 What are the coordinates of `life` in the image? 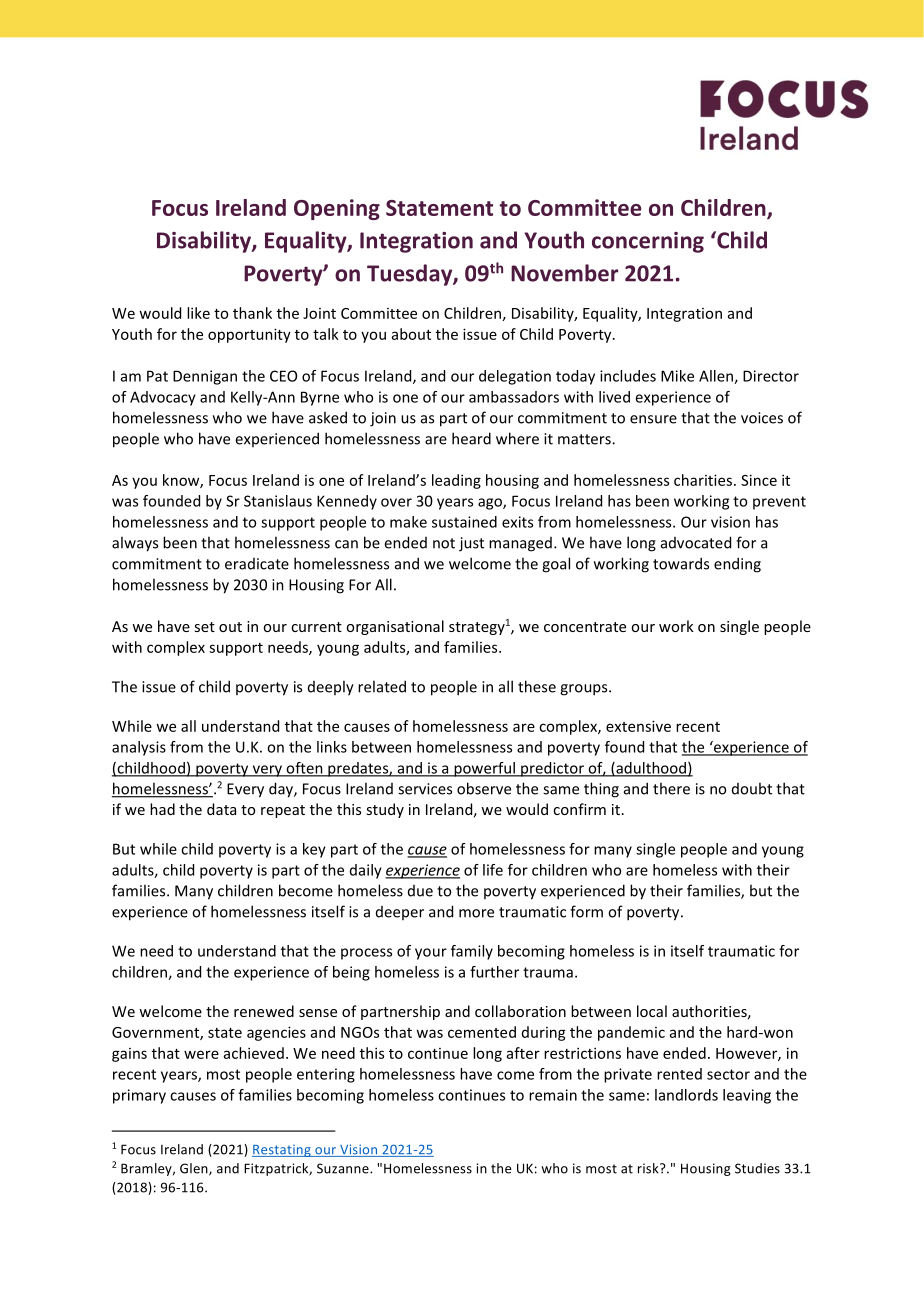 It's located at (493, 870).
